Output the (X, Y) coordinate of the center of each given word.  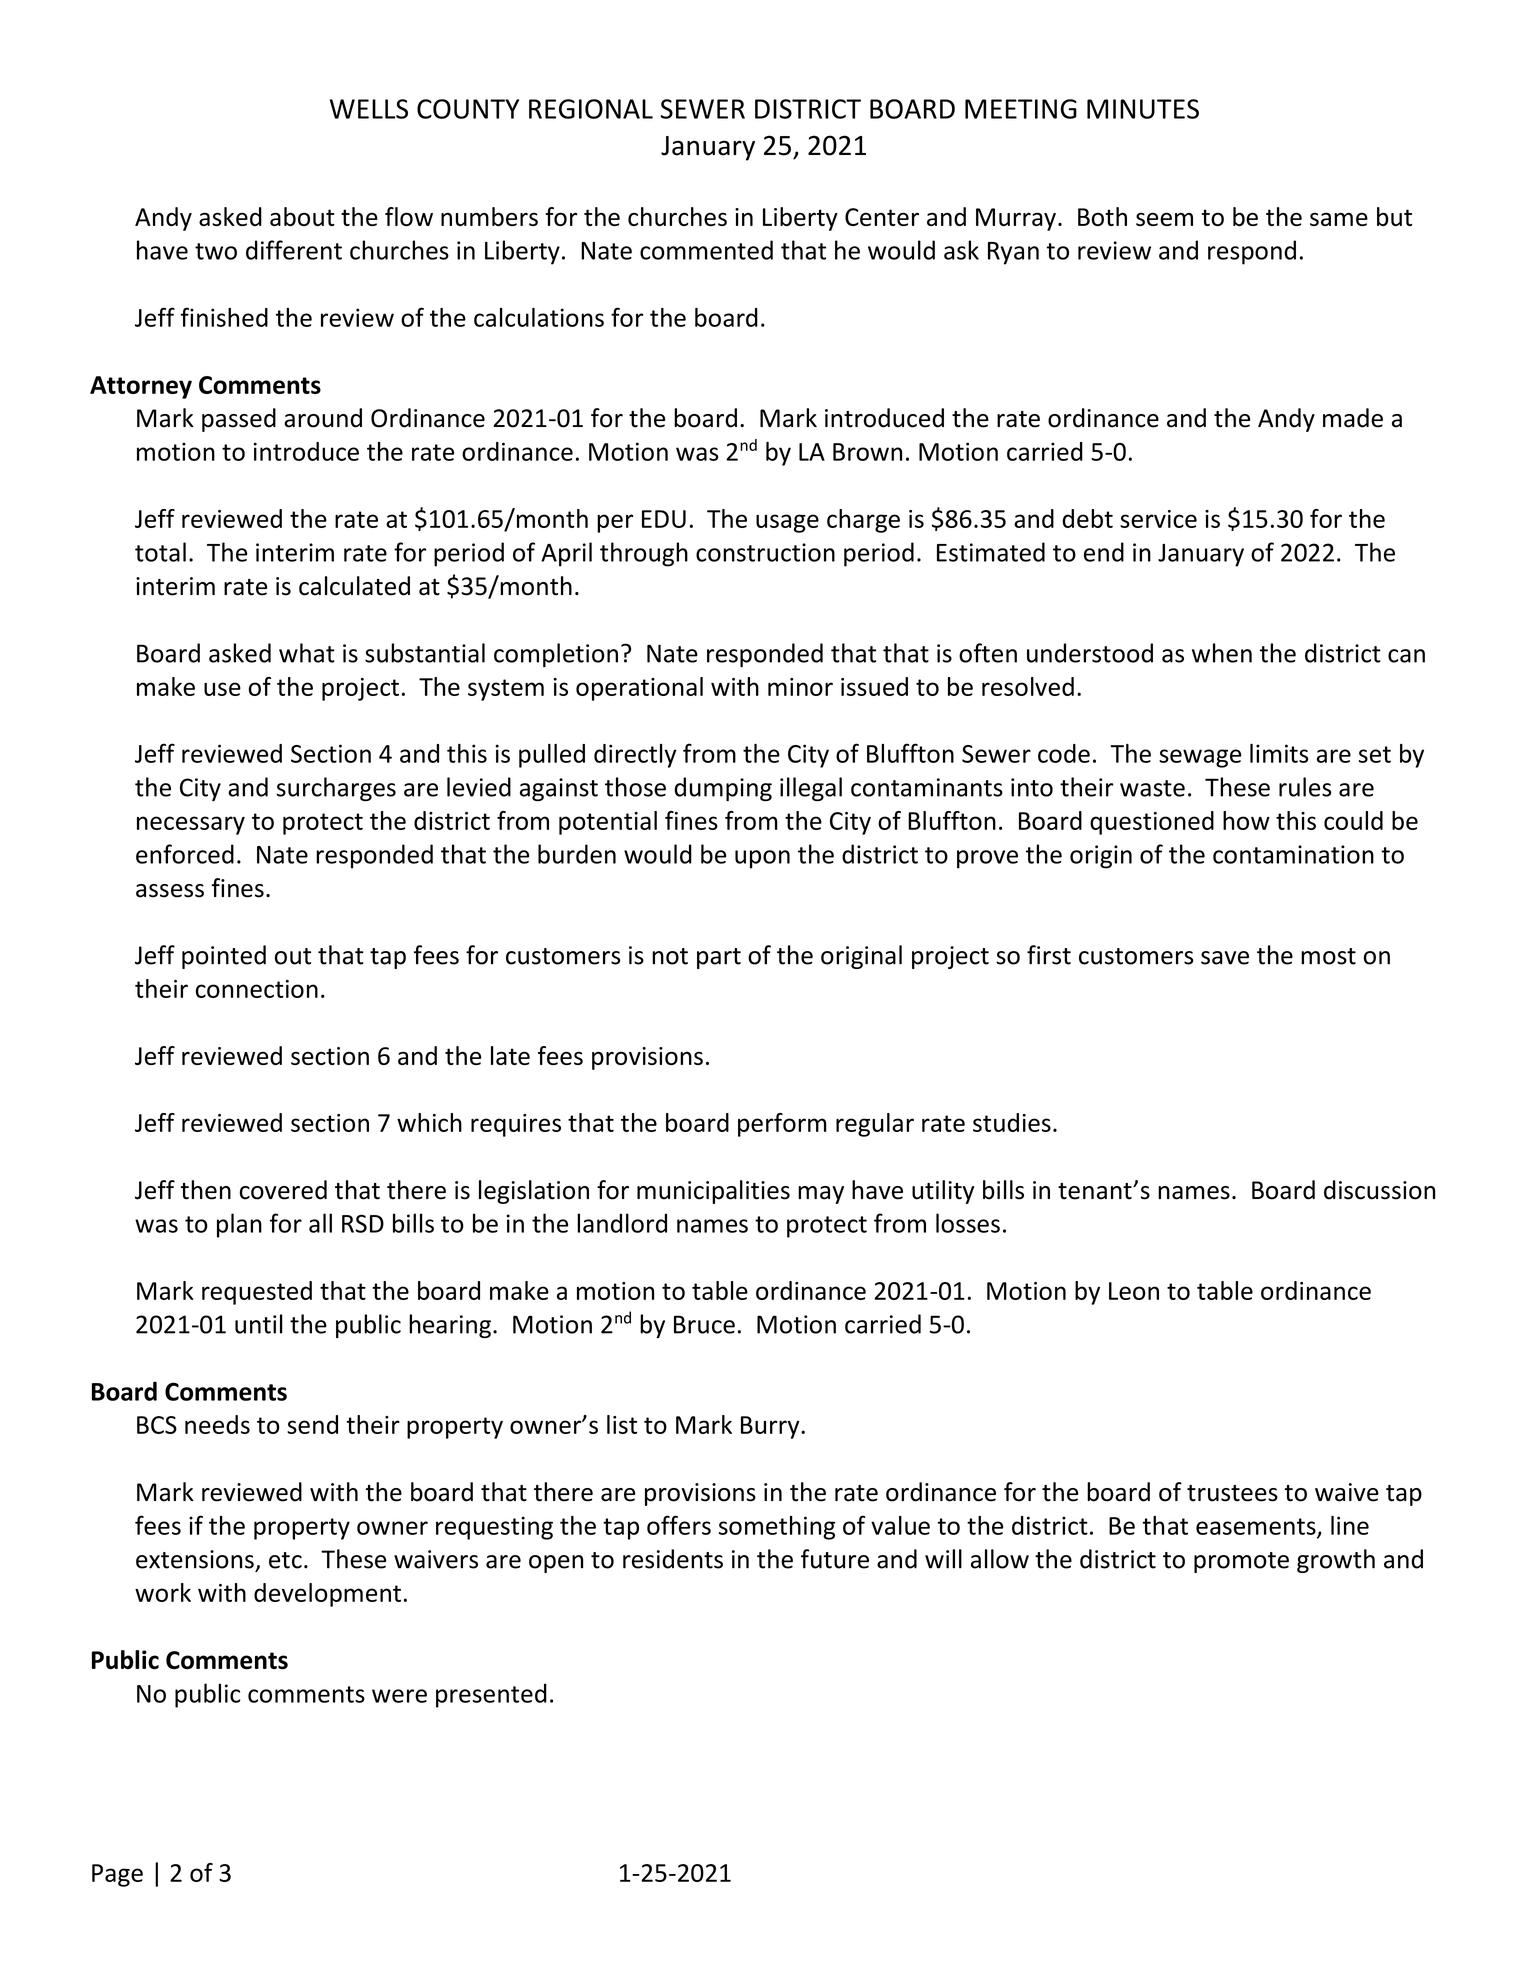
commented (706, 250)
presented (491, 1695)
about (302, 216)
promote (1241, 1562)
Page (117, 1875)
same (1339, 219)
